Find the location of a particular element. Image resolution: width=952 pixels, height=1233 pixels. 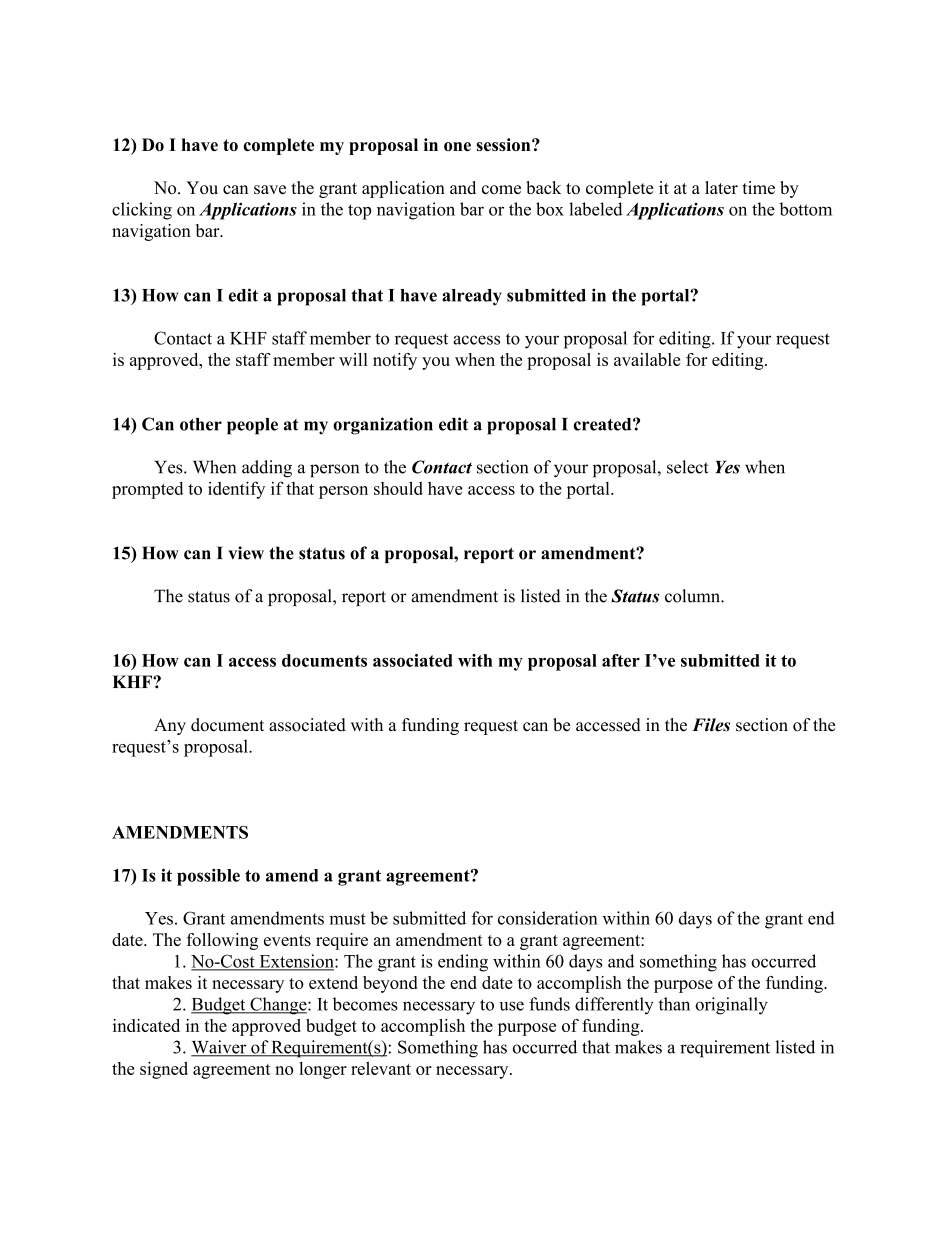

Any is located at coordinates (170, 726).
